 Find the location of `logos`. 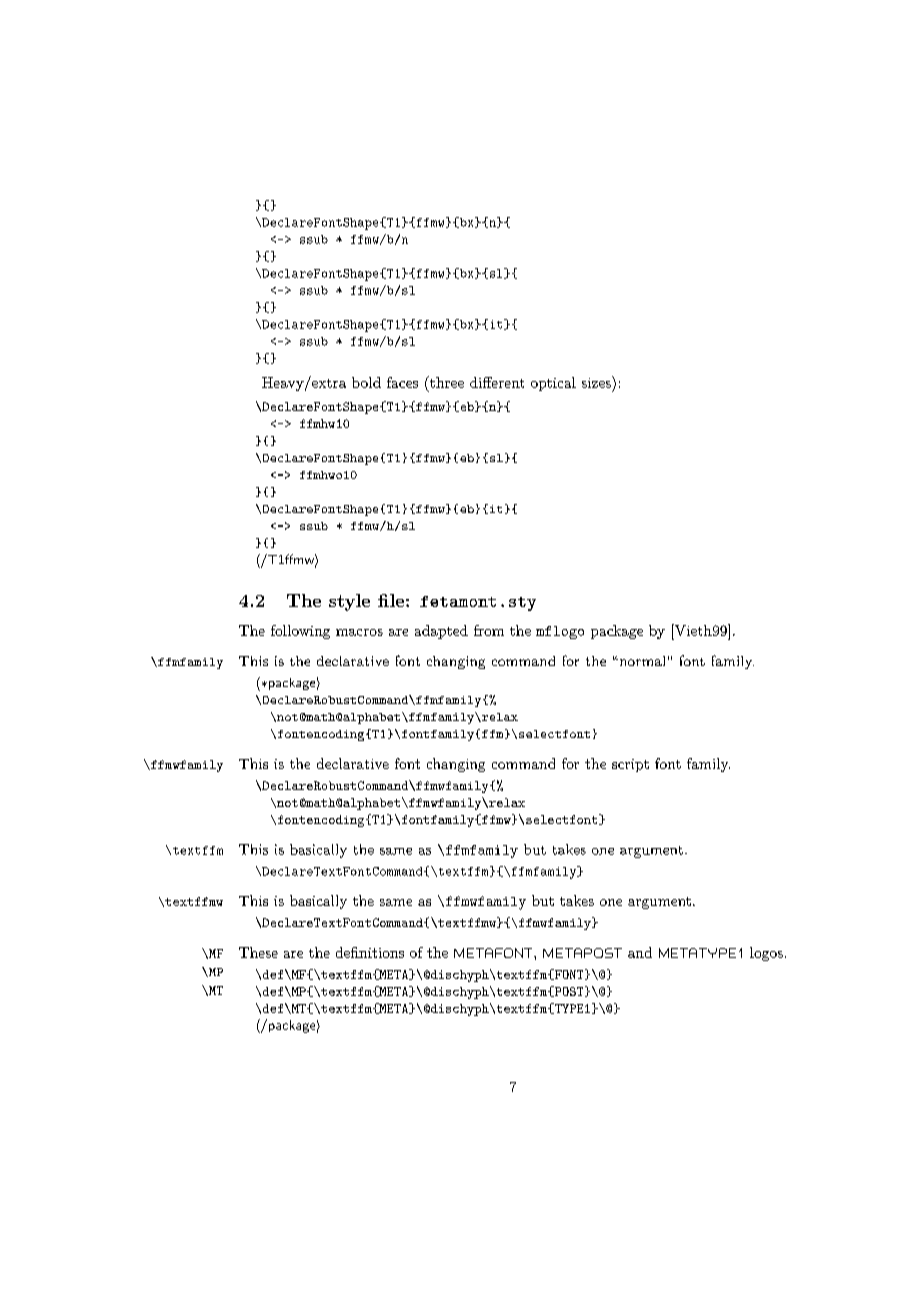

logos is located at coordinates (766, 954).
